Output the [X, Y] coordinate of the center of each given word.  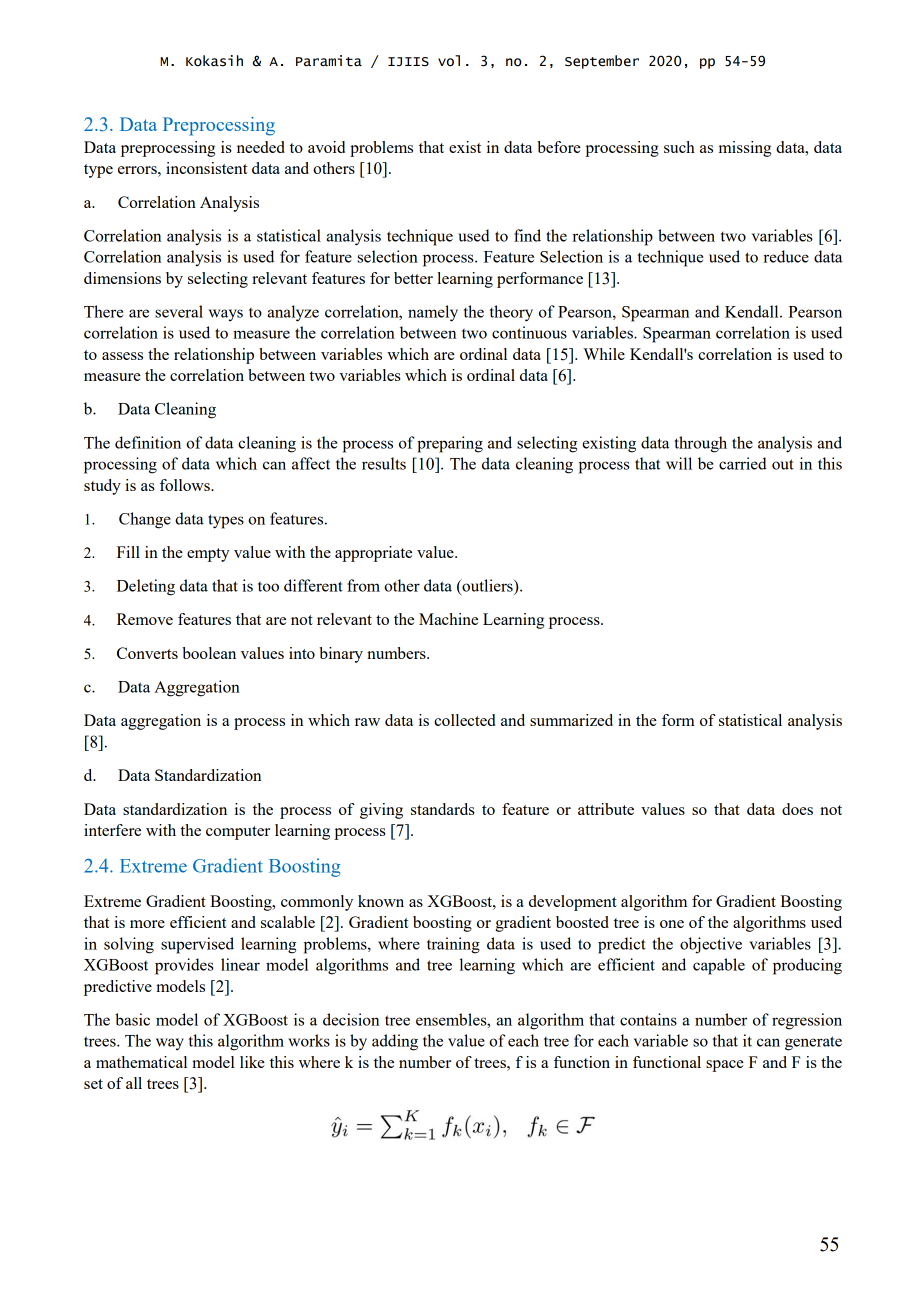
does [797, 809]
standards [443, 809]
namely [433, 313]
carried [743, 463]
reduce [786, 256]
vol [449, 61]
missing [745, 149]
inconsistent [207, 168]
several [179, 311]
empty [208, 555]
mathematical [141, 1062]
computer [238, 833]
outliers [487, 586]
